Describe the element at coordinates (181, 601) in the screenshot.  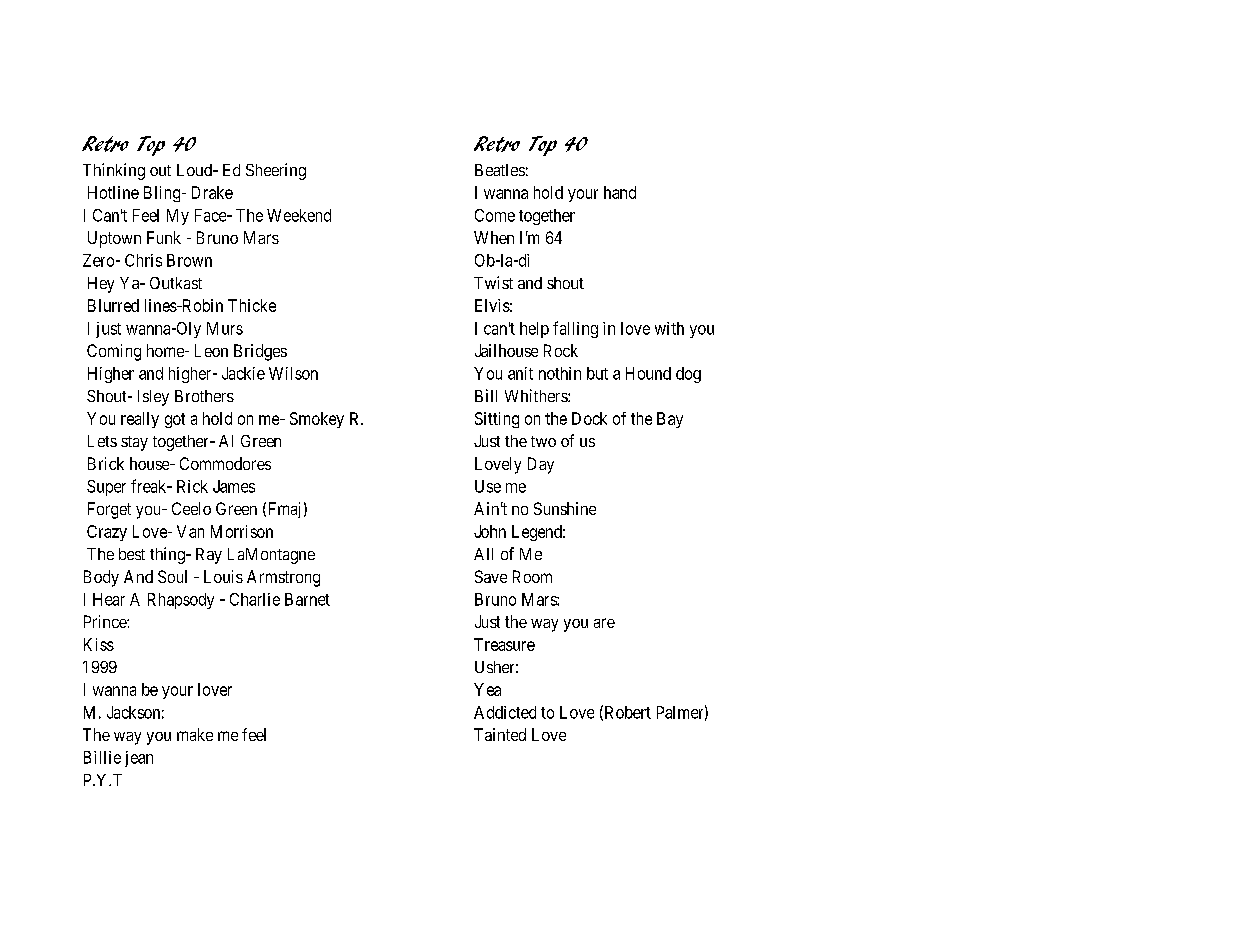
I see `Rhapsody` at that location.
